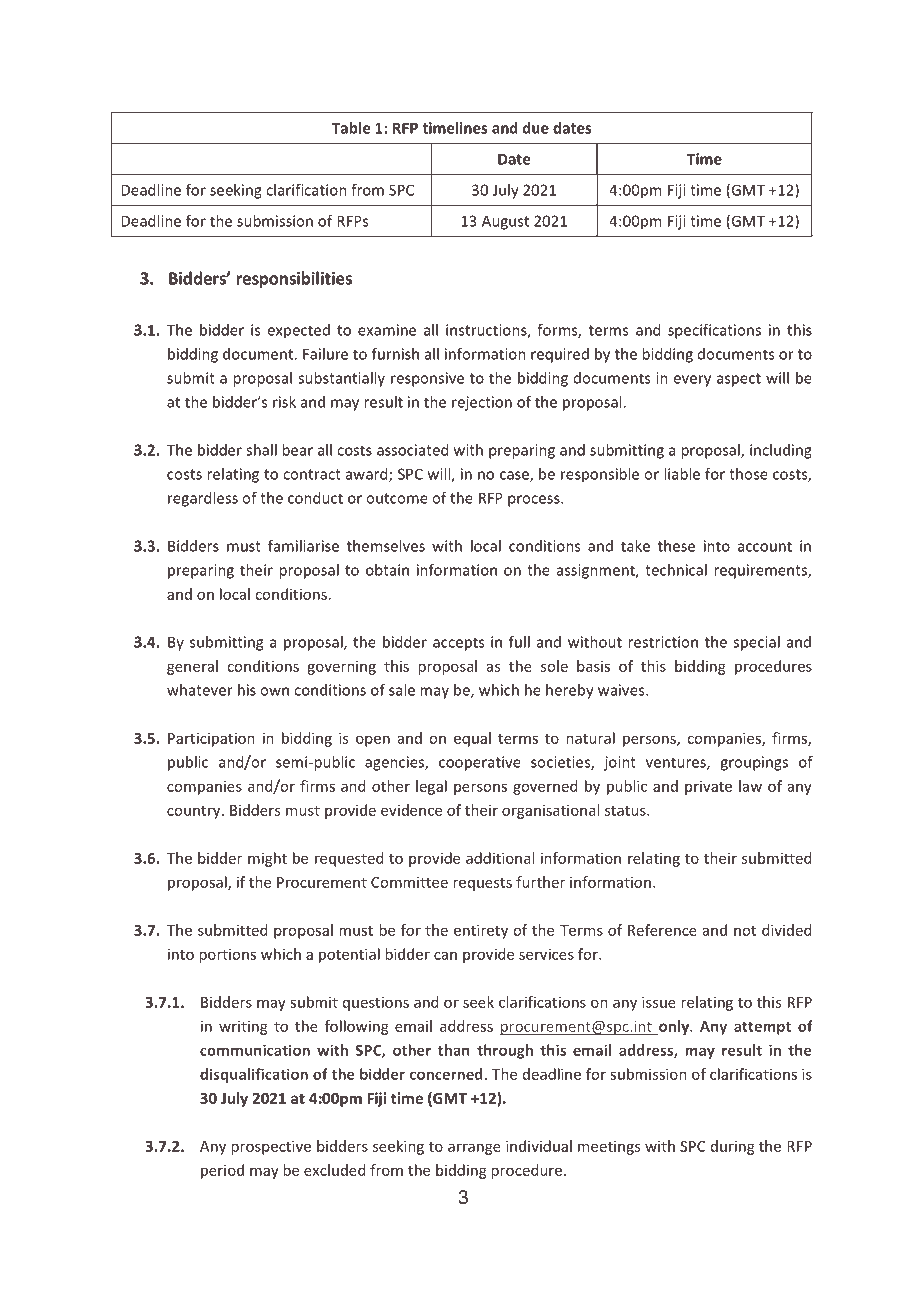 This image has height=1309, width=924. Describe the element at coordinates (745, 931) in the image. I see `not` at that location.
